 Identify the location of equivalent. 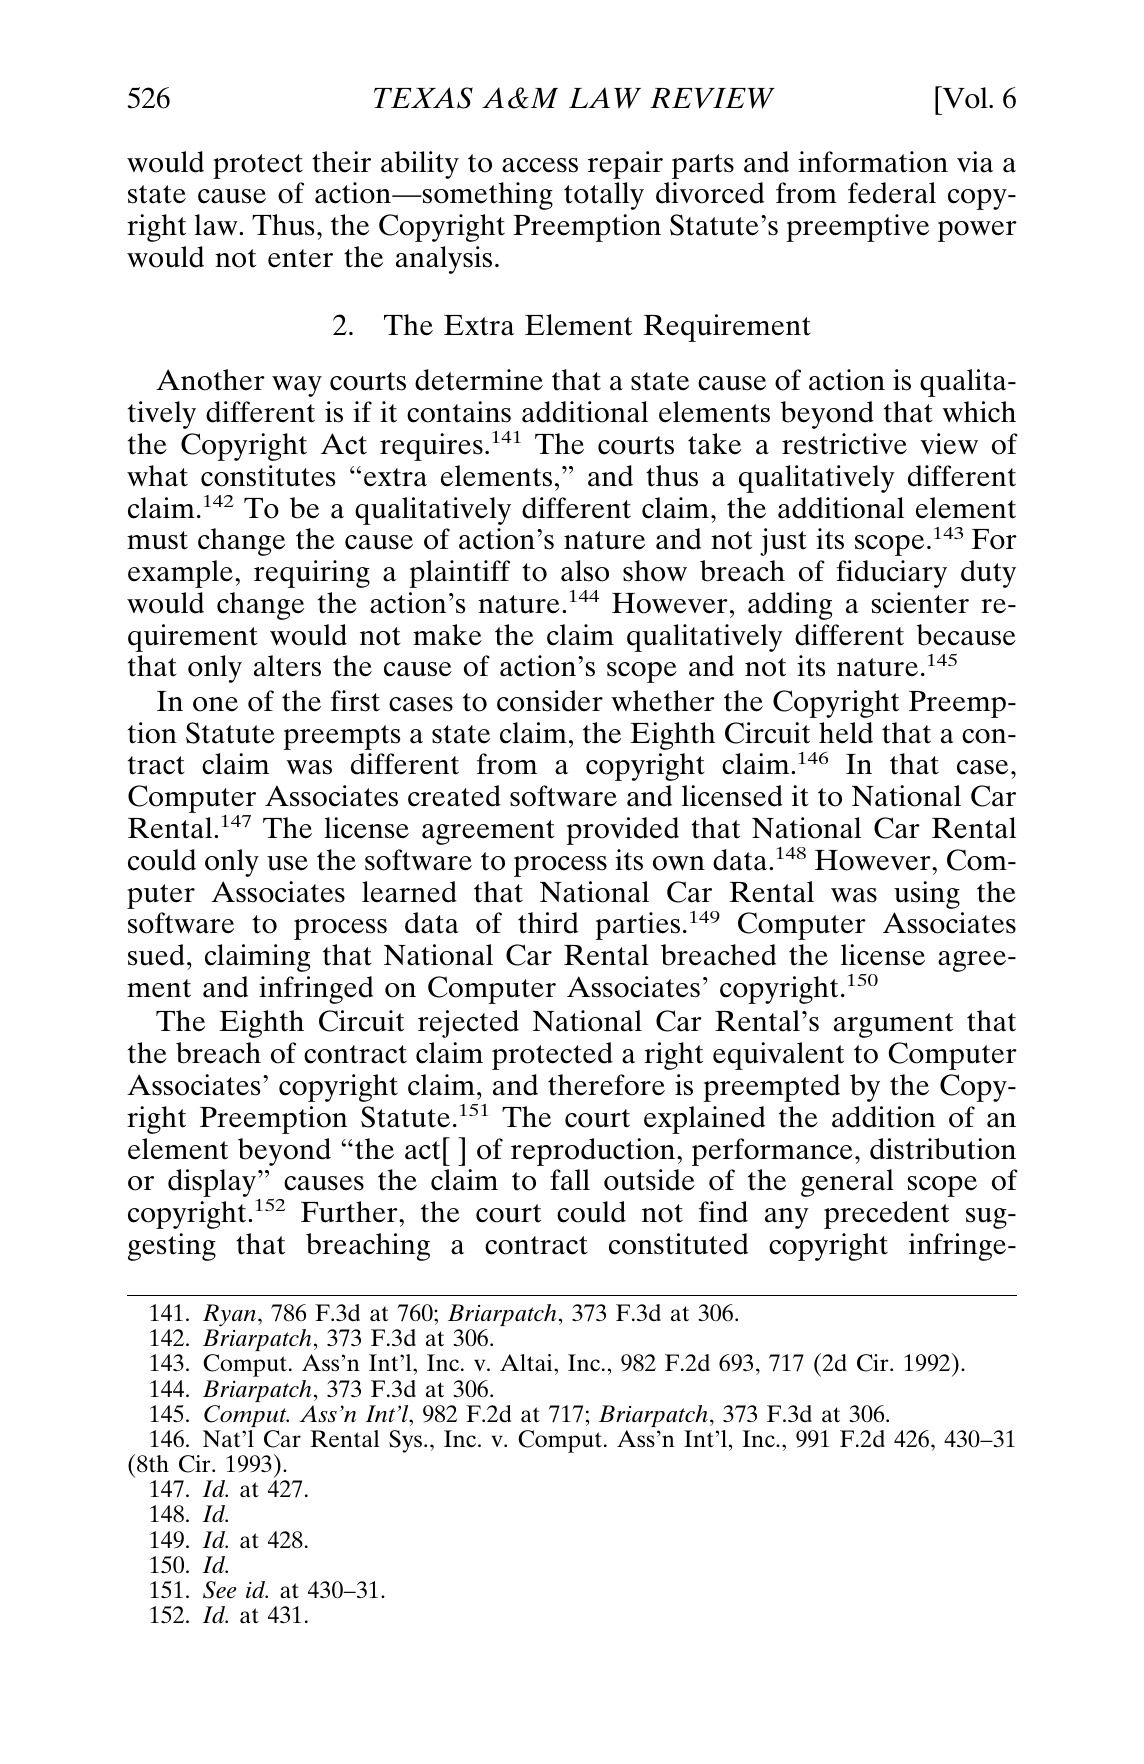
(778, 1056).
